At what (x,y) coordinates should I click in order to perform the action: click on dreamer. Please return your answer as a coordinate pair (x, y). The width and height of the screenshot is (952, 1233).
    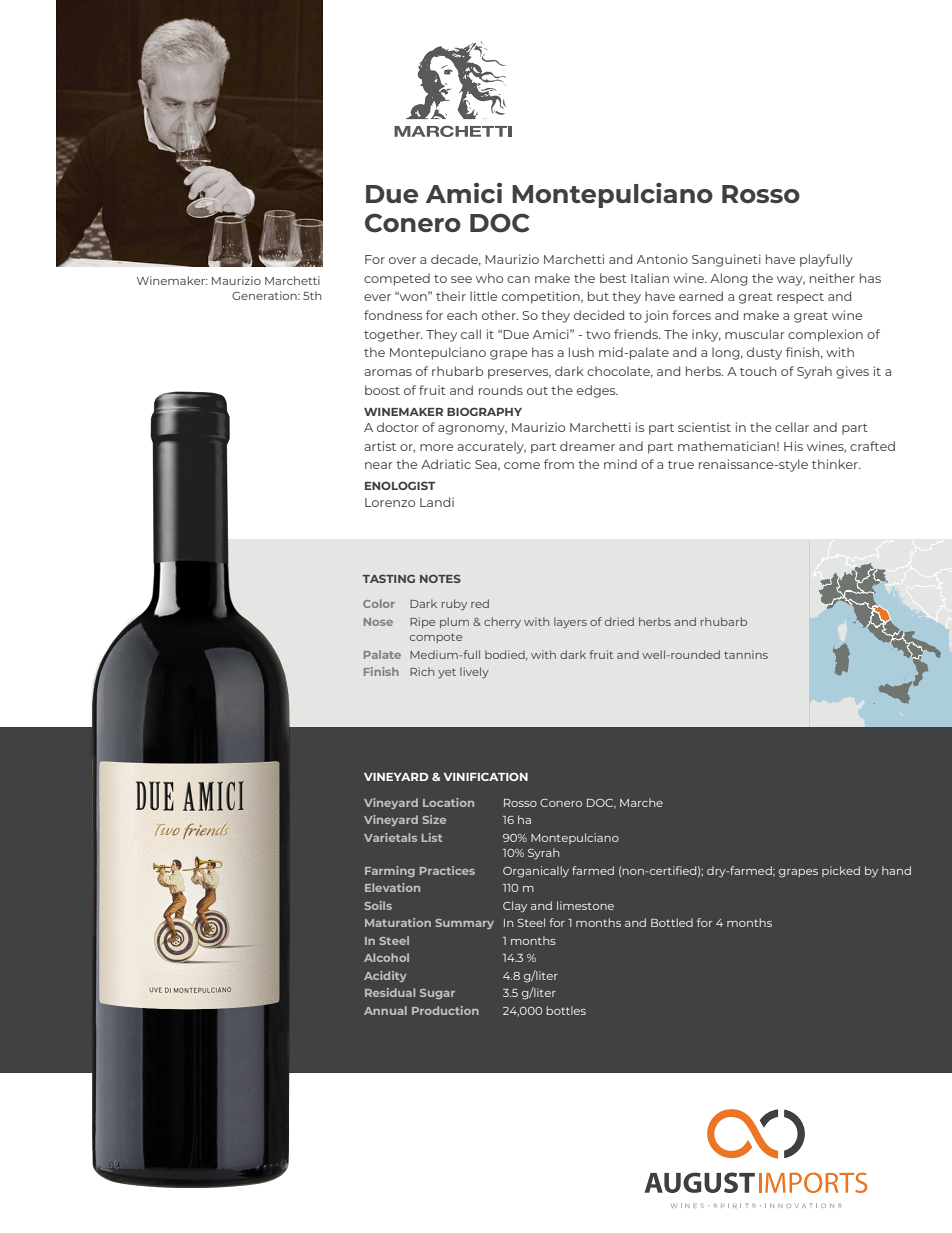
    Looking at the image, I should click on (587, 446).
